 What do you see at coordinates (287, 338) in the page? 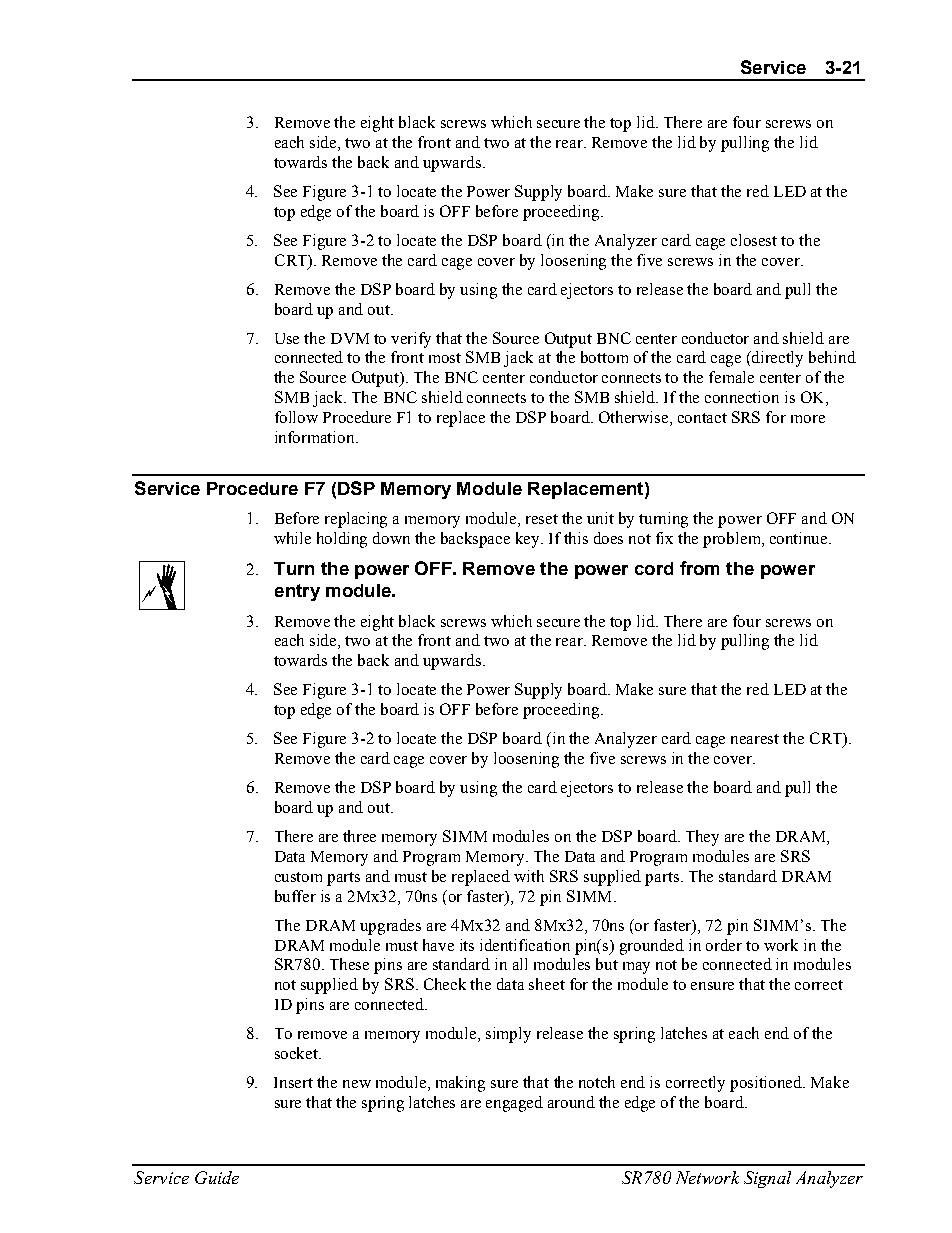
I see `Use` at bounding box center [287, 338].
